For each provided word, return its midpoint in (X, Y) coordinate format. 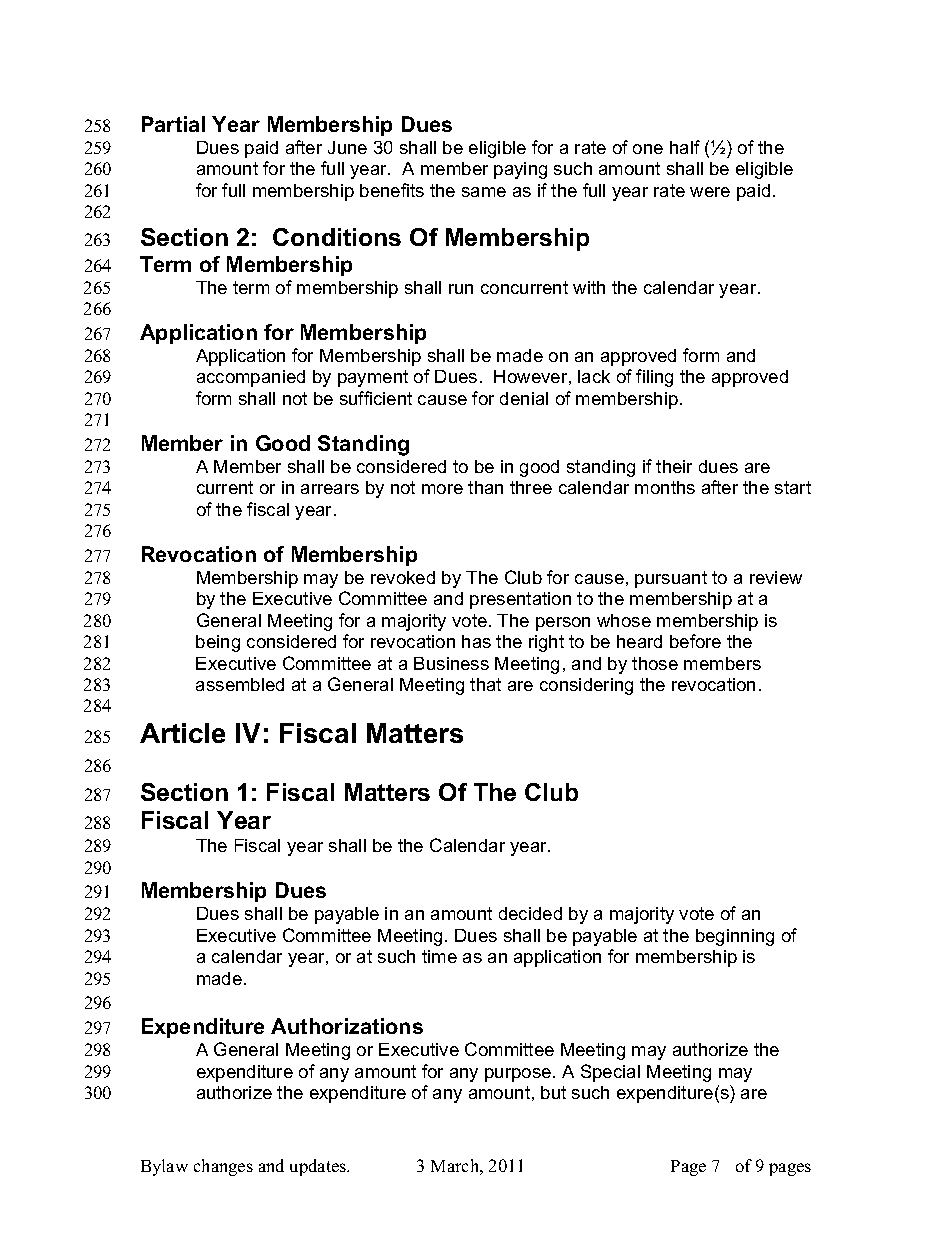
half (685, 147)
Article (182, 733)
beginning (735, 937)
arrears (330, 489)
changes (223, 1167)
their (674, 466)
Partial (173, 124)
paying (520, 170)
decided (530, 913)
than (485, 487)
